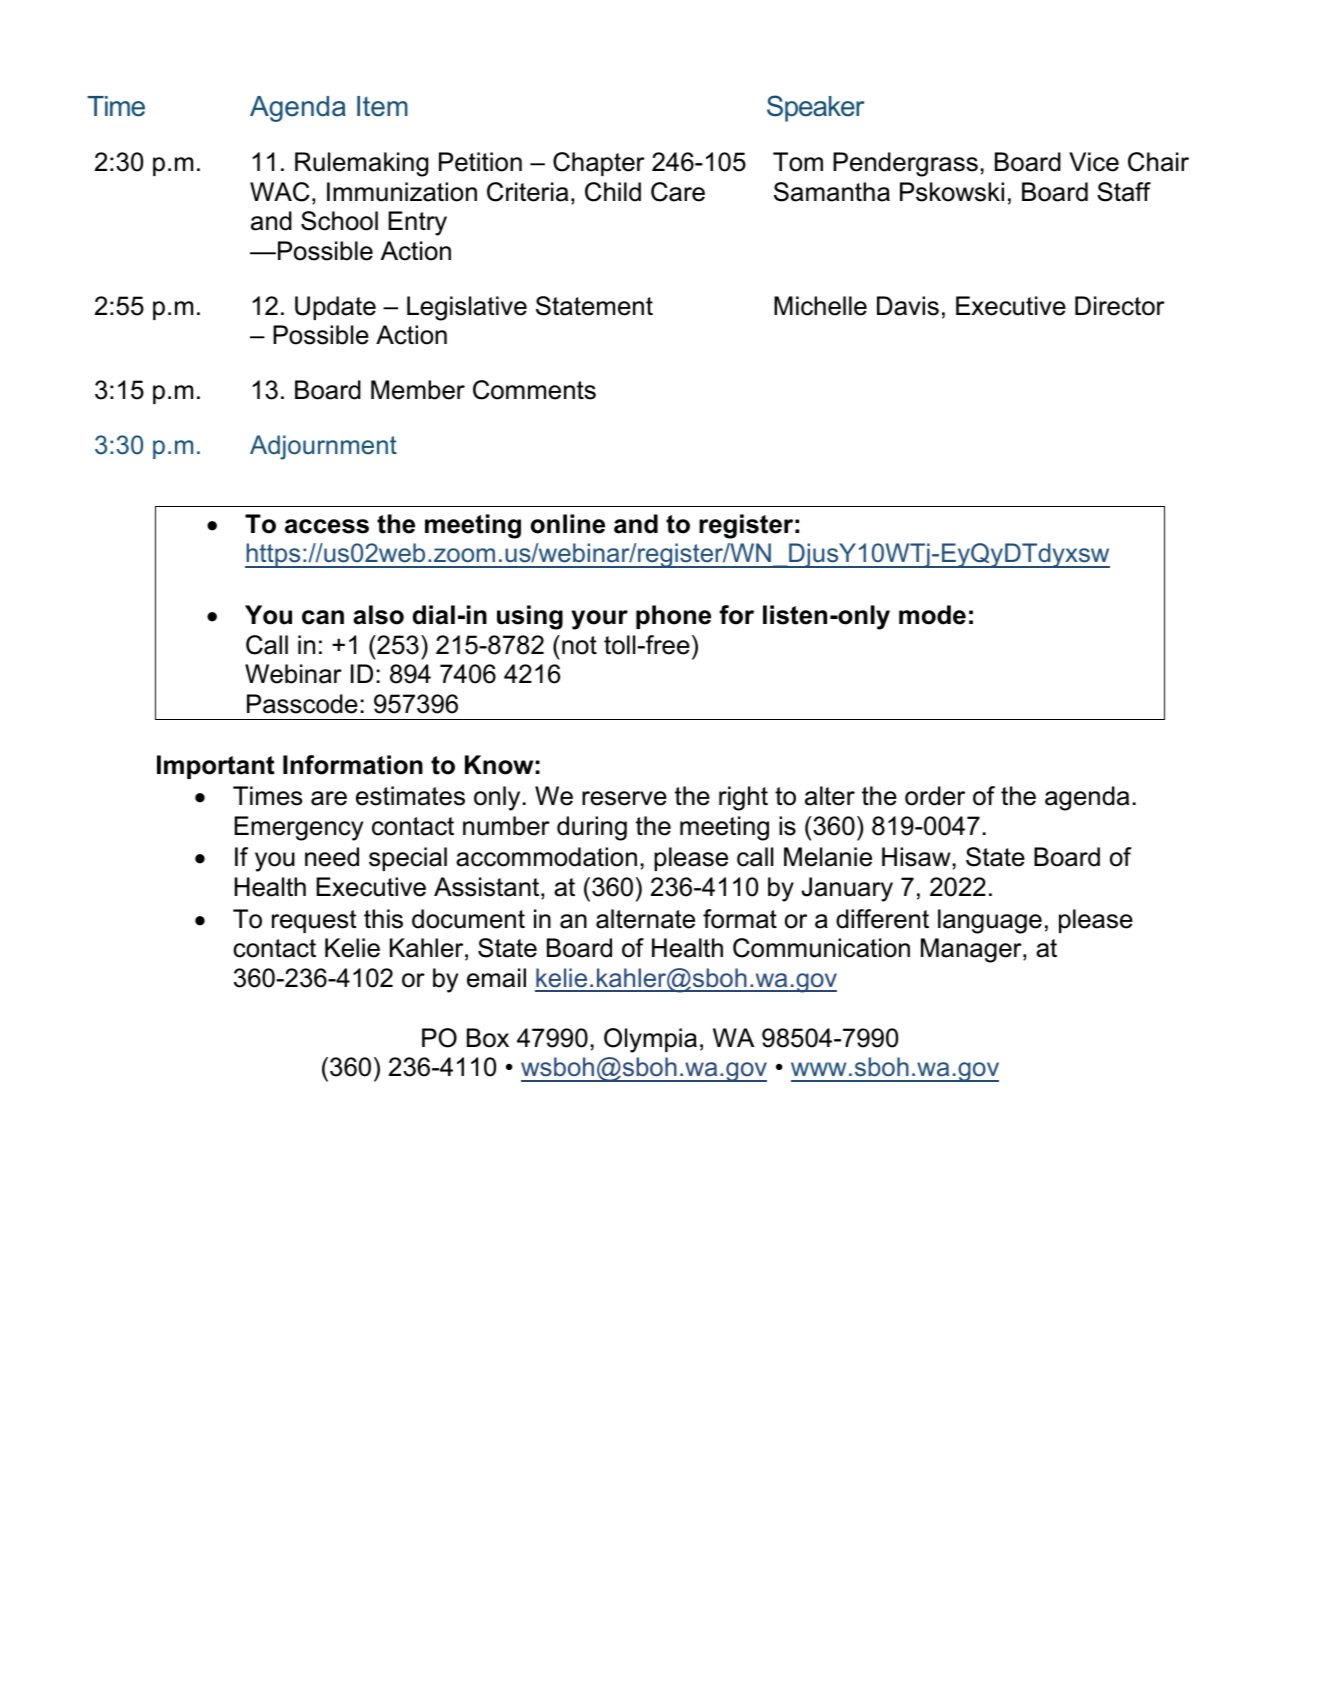  What do you see at coordinates (361, 164) in the screenshot?
I see `Rulemaking` at bounding box center [361, 164].
